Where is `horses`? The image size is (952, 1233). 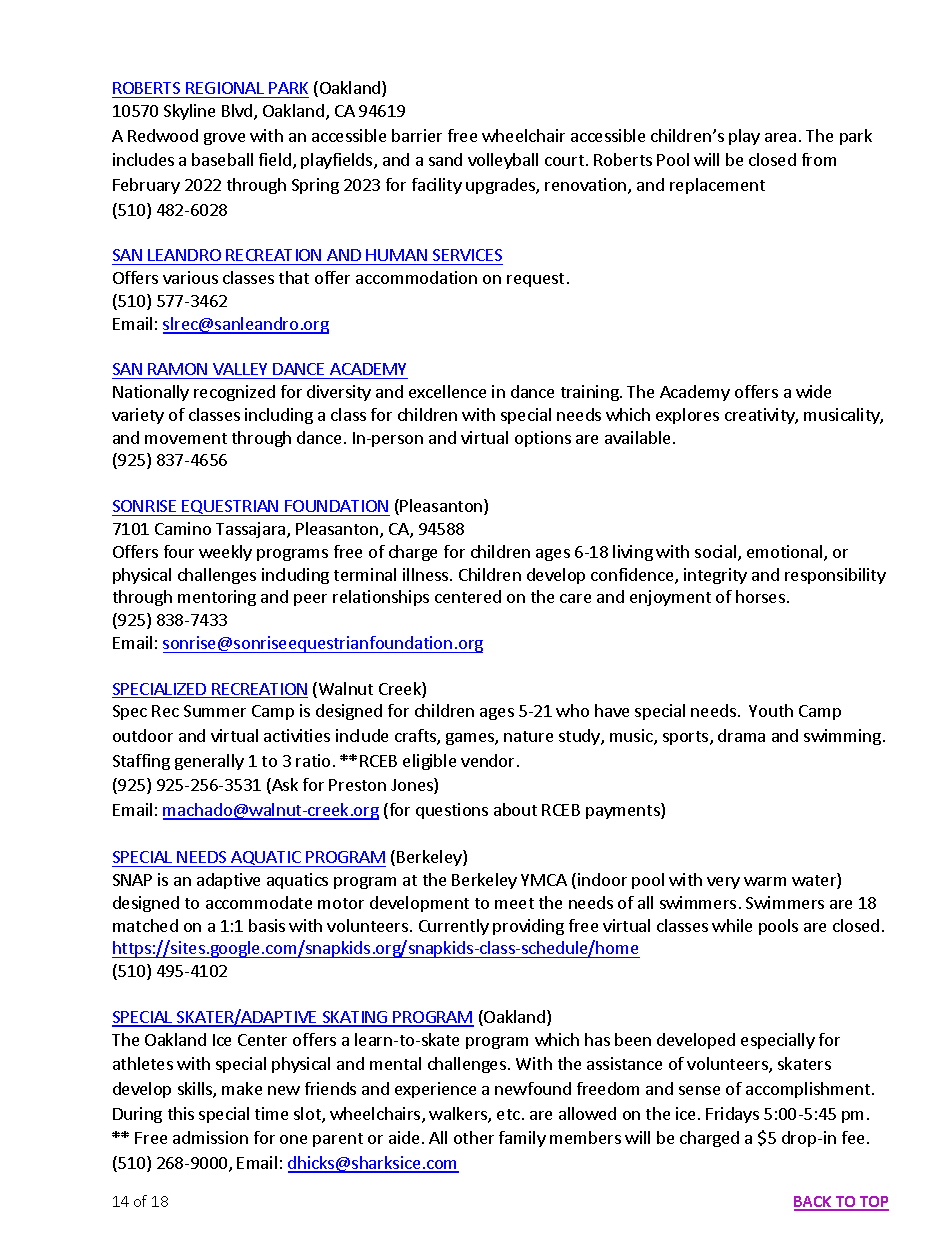 horses is located at coordinates (760, 596).
